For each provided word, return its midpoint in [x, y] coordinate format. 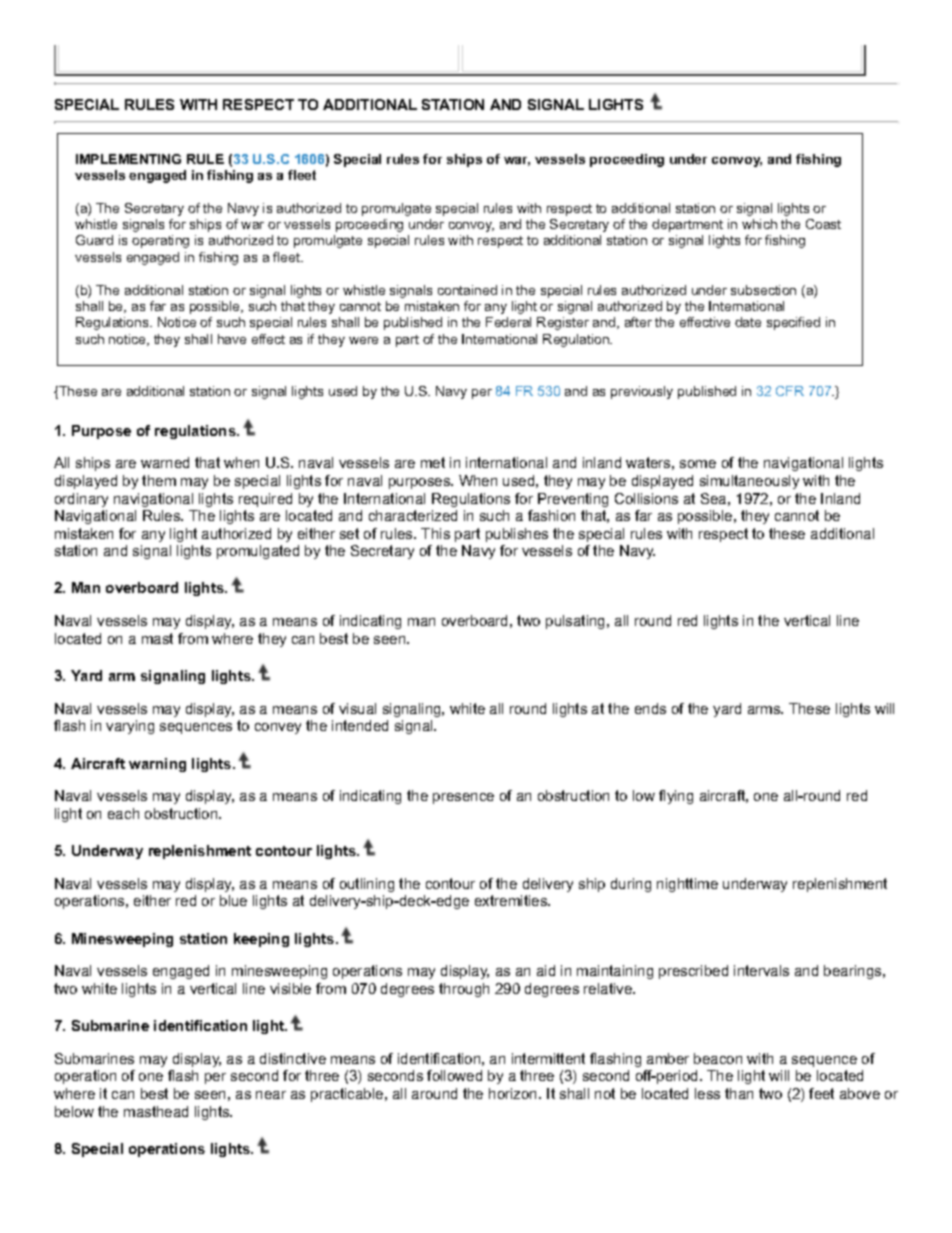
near [271, 1095]
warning [157, 765]
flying [676, 797]
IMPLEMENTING [128, 159]
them [159, 480]
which [759, 224]
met [433, 462]
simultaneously [749, 482]
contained [467, 290]
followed [454, 1075]
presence [463, 798]
